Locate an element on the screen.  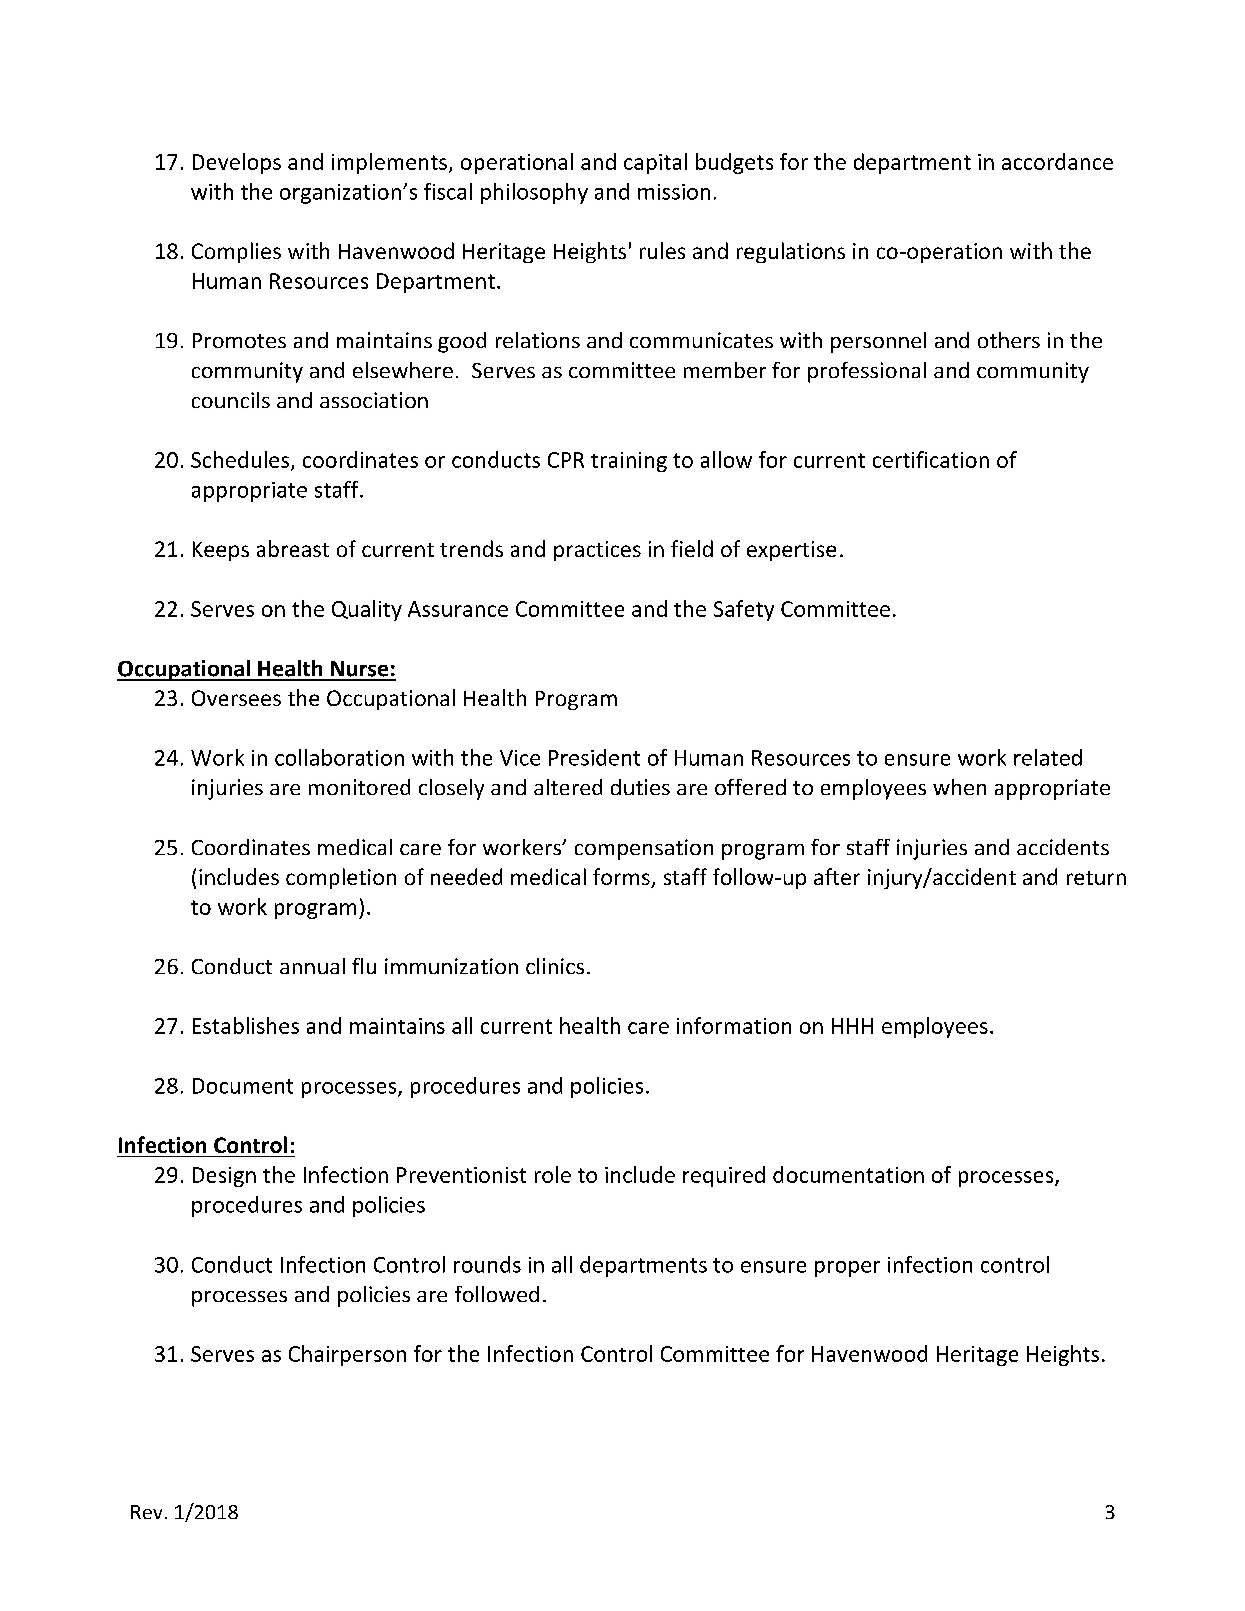
when is located at coordinates (959, 787).
